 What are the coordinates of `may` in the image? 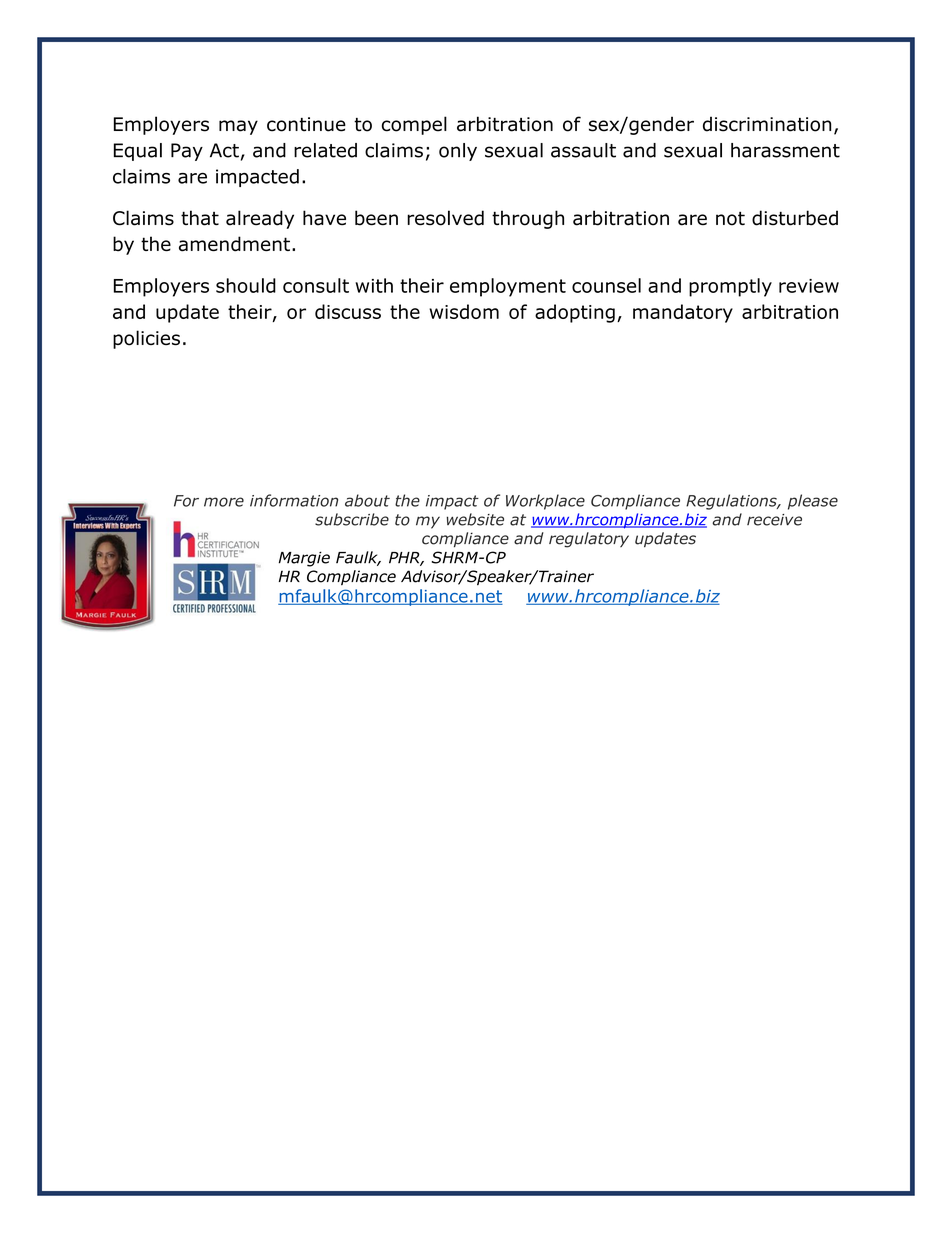 It's located at (238, 127).
